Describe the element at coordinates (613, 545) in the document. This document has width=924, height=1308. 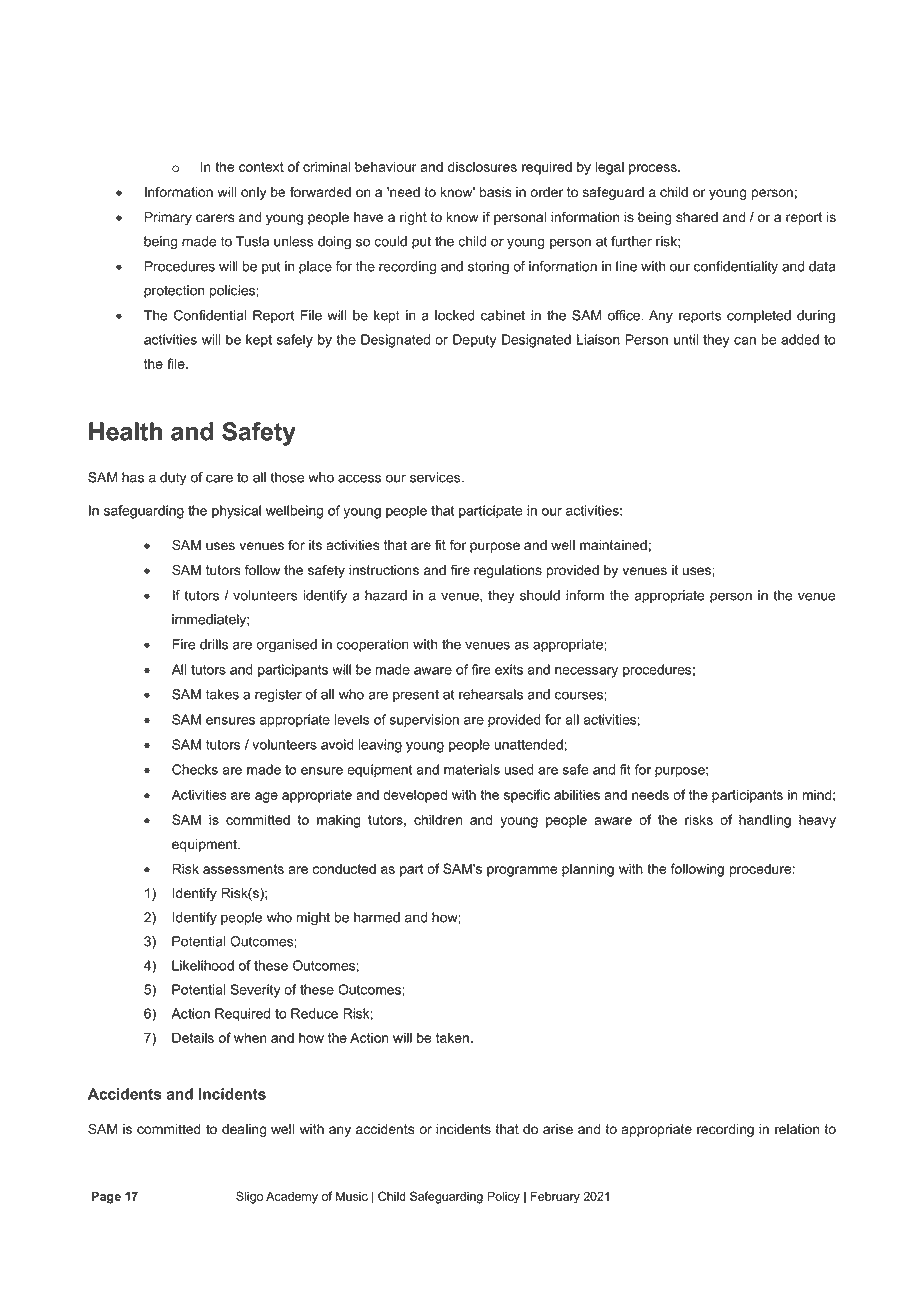
I see `maintained` at that location.
